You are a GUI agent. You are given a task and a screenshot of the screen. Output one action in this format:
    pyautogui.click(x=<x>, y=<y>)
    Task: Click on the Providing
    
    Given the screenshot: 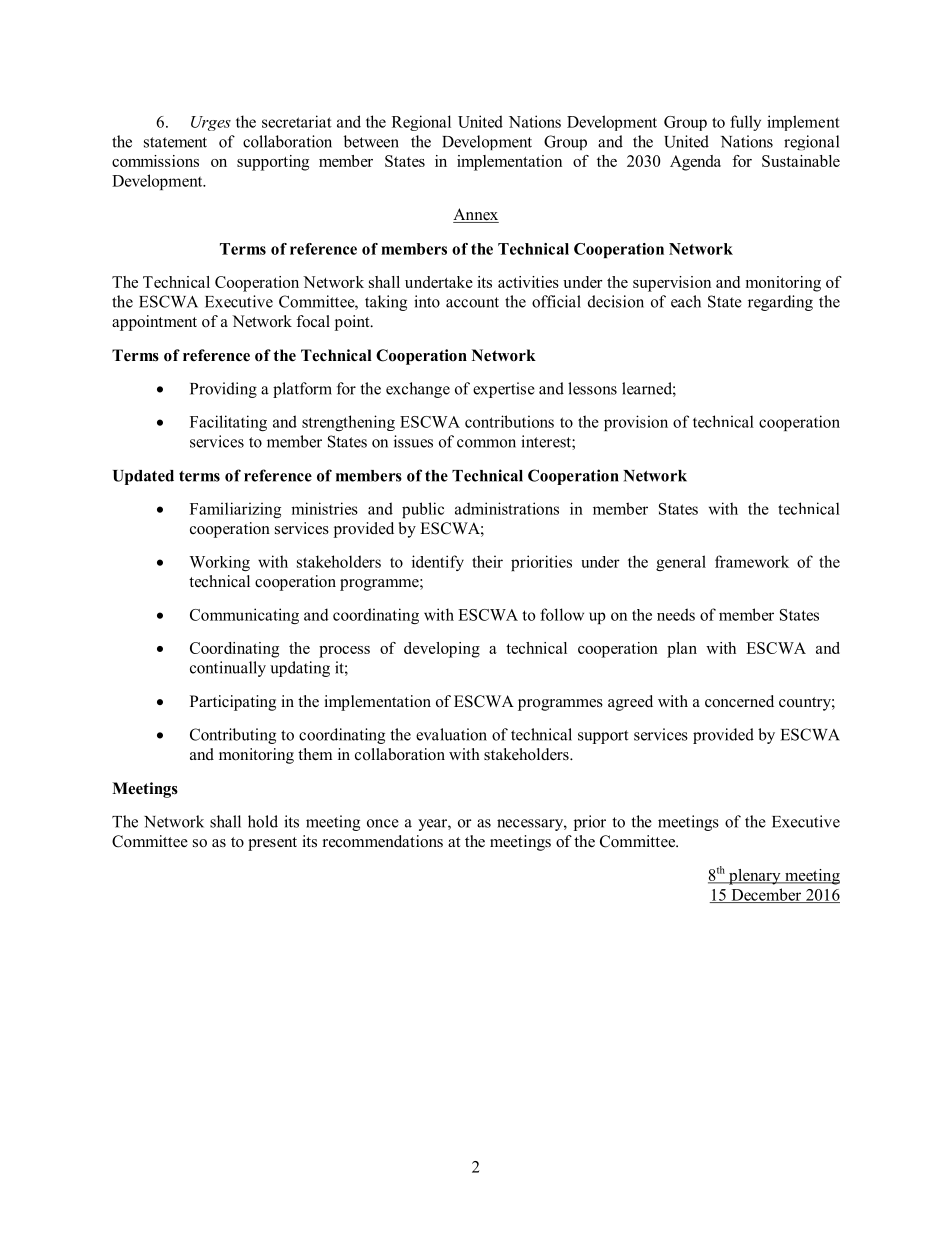 What is the action you would take?
    pyautogui.click(x=223, y=390)
